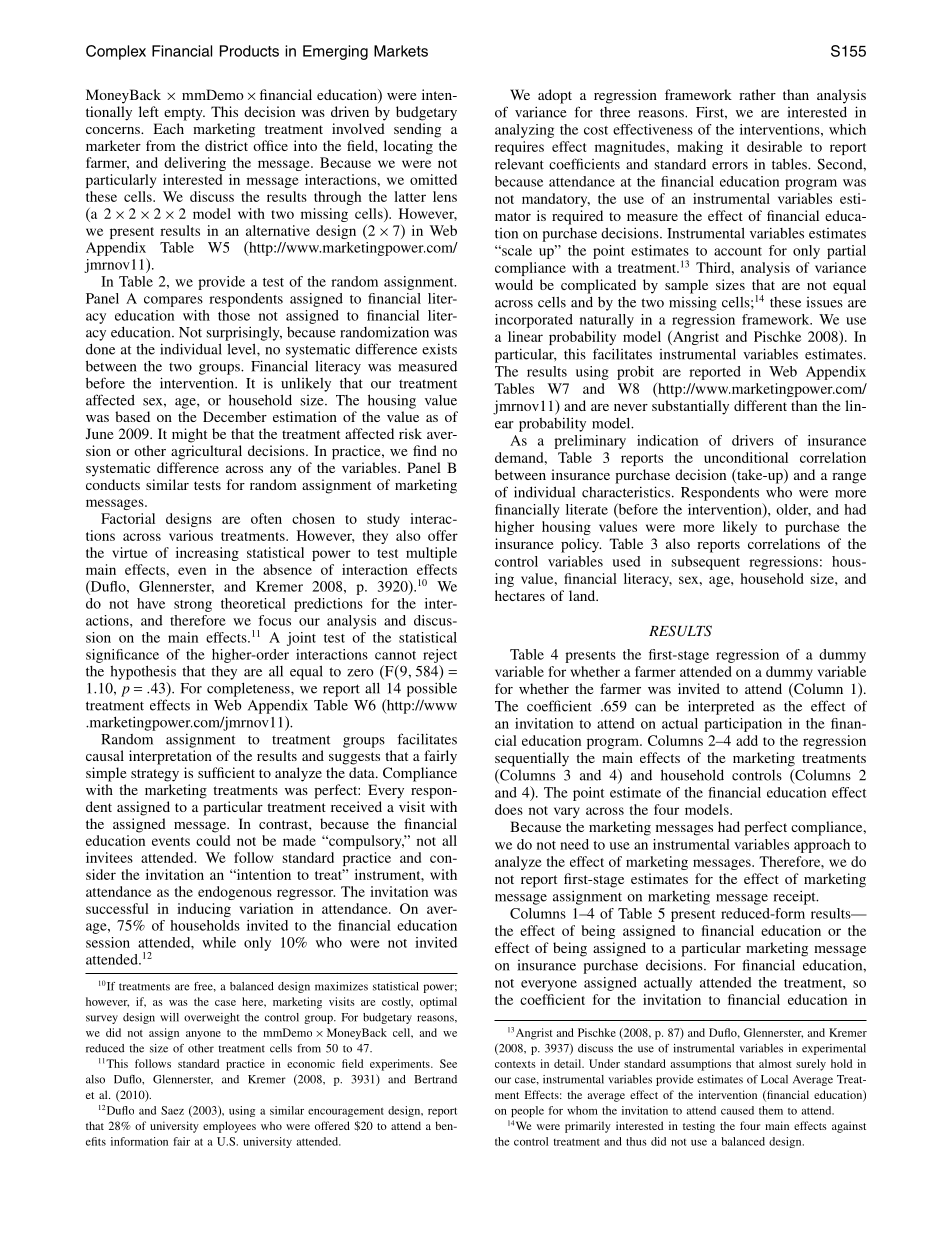 The image size is (952, 1233). I want to click on subsequent, so click(706, 563).
